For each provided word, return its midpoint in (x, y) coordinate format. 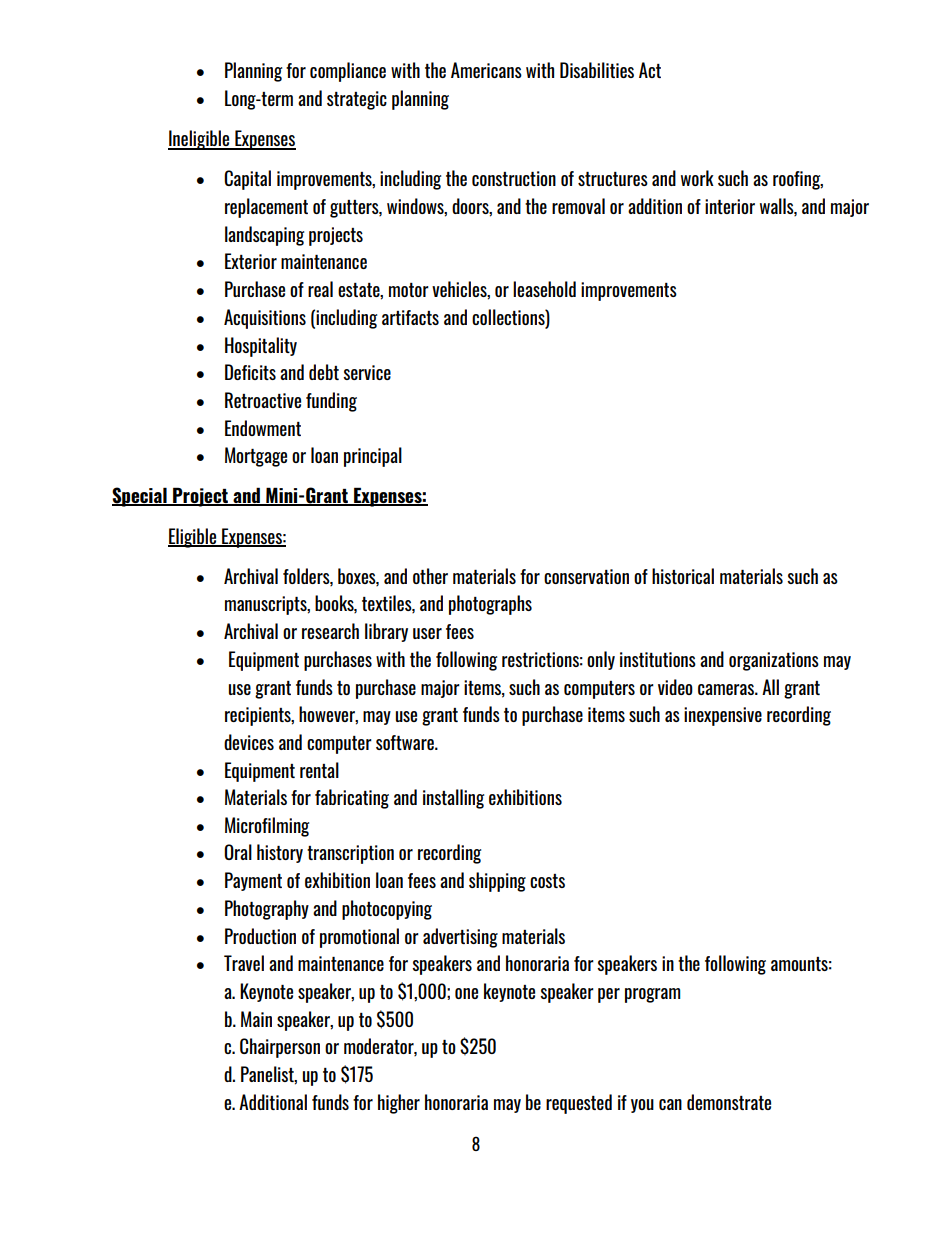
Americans (486, 70)
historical (683, 576)
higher (399, 1104)
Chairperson (280, 1048)
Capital (247, 180)
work (697, 178)
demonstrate (729, 1102)
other (430, 576)
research (330, 631)
